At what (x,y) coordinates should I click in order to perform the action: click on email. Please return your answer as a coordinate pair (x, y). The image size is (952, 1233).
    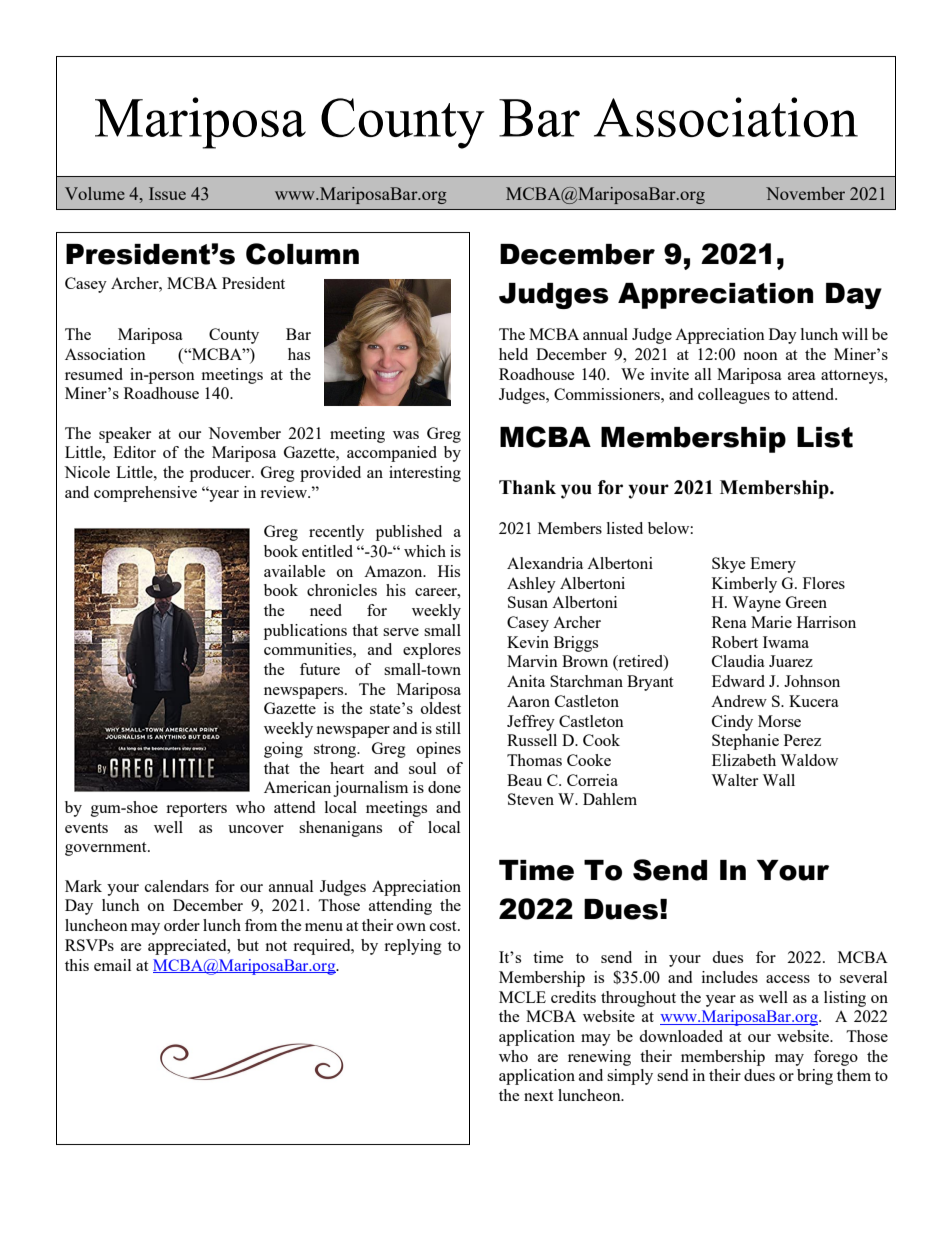
    Looking at the image, I should click on (112, 965).
